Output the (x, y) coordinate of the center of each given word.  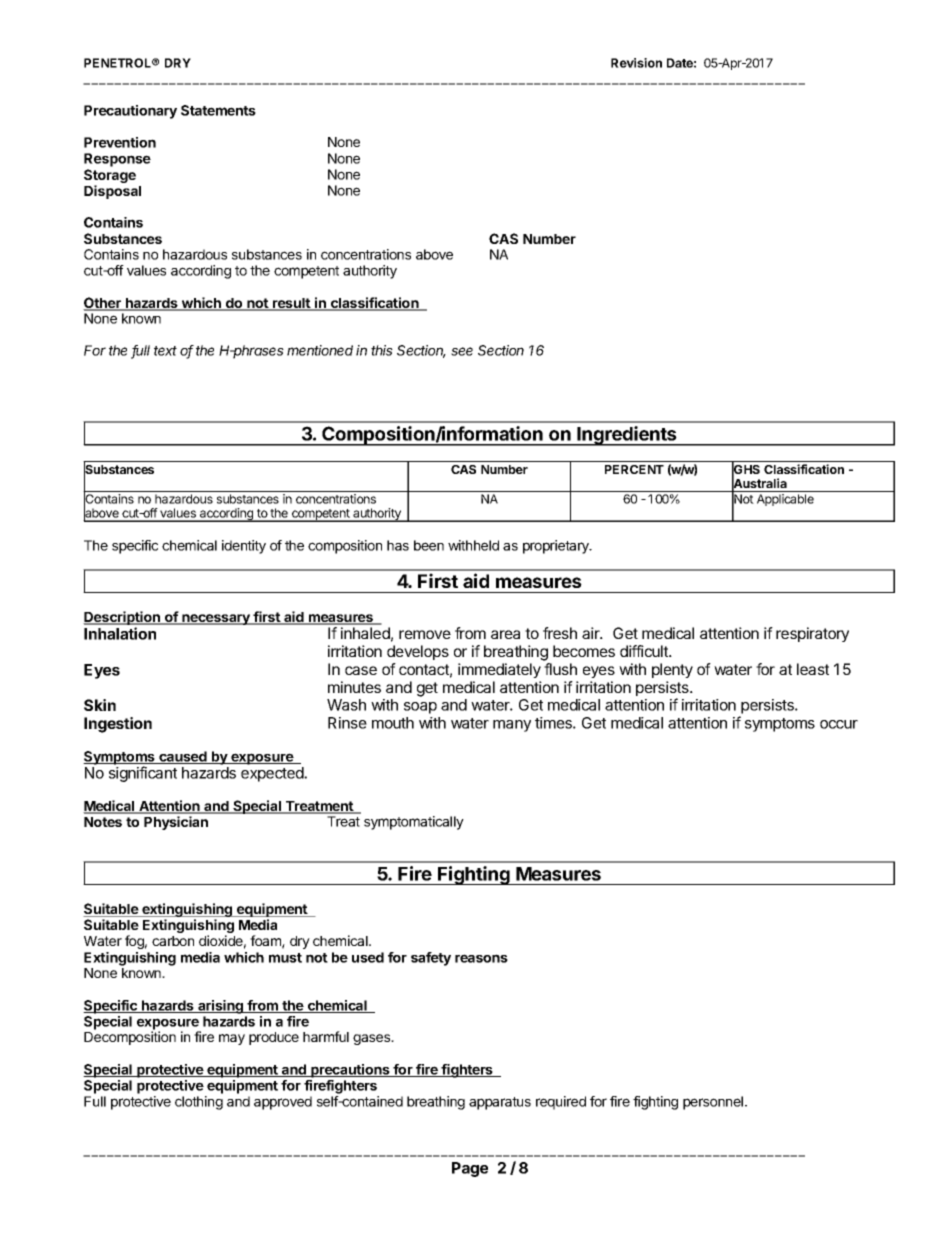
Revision (636, 63)
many (512, 726)
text (165, 351)
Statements (218, 110)
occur (839, 724)
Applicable (785, 500)
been (429, 545)
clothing (199, 1103)
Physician (176, 823)
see (462, 351)
